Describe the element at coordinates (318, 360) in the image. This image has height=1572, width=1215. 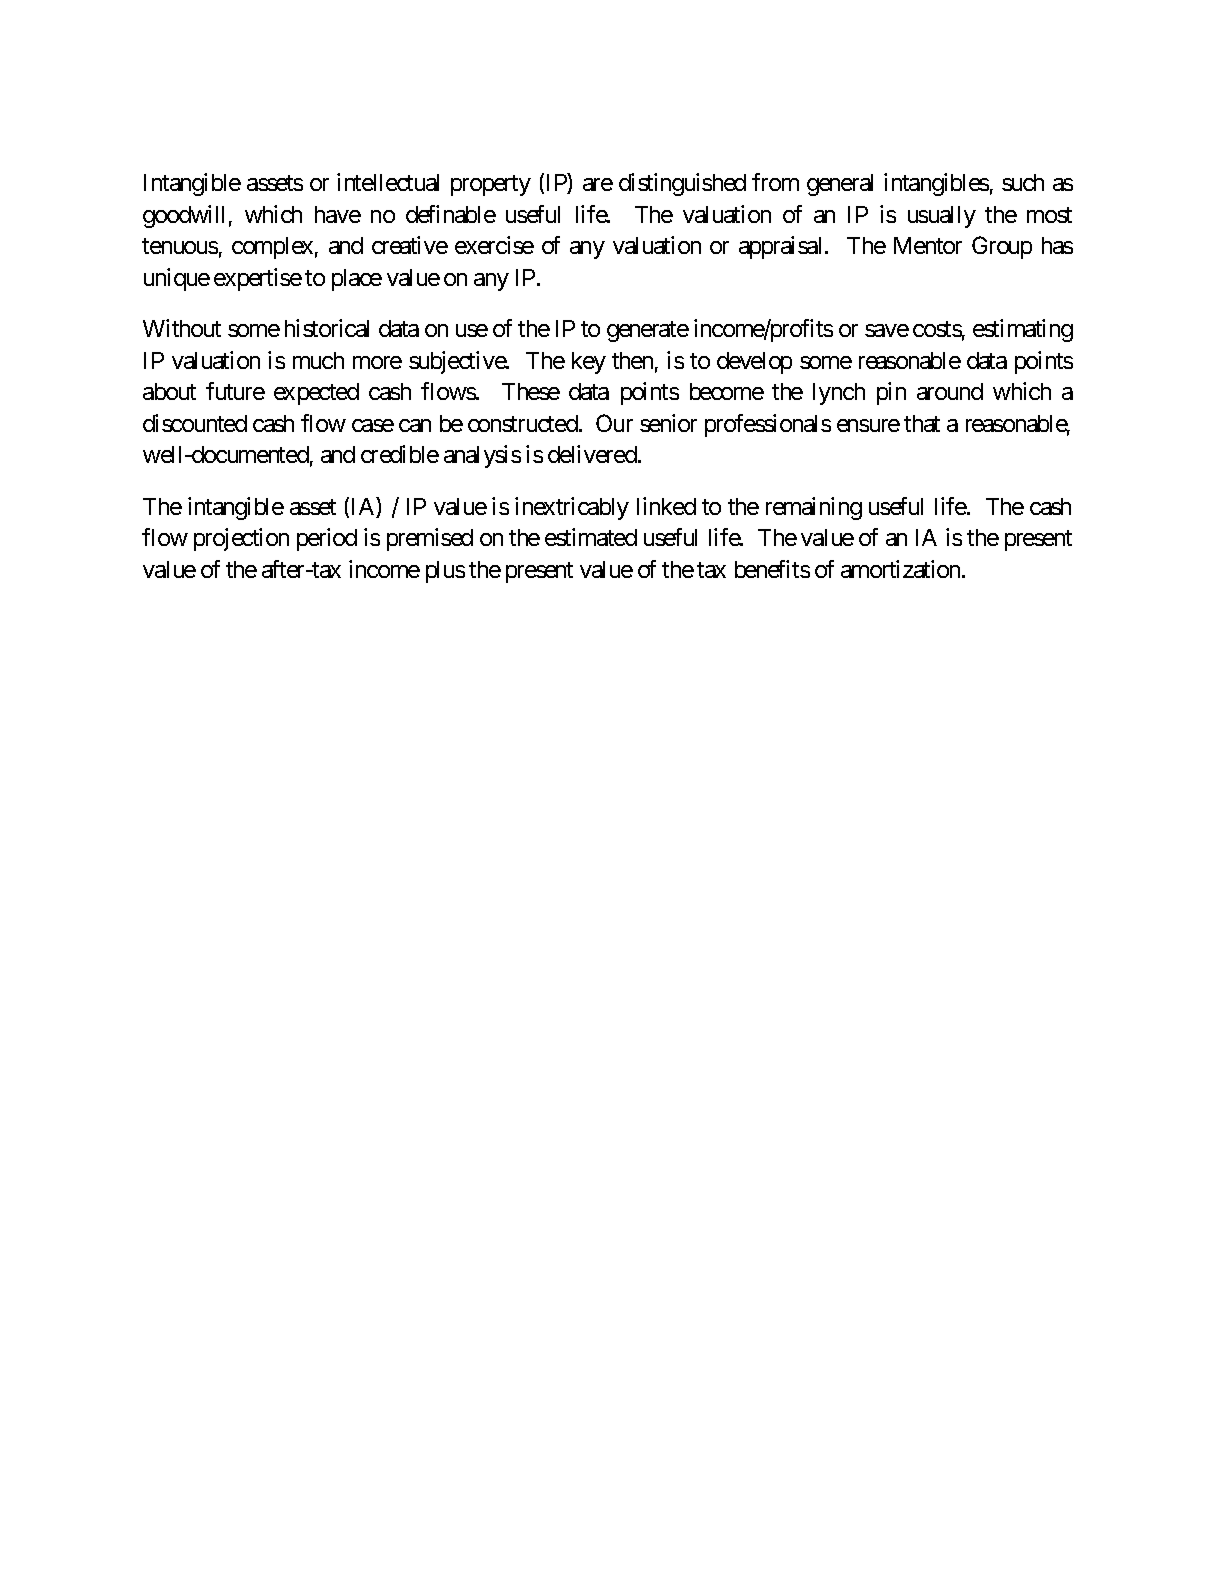
I see `much` at that location.
